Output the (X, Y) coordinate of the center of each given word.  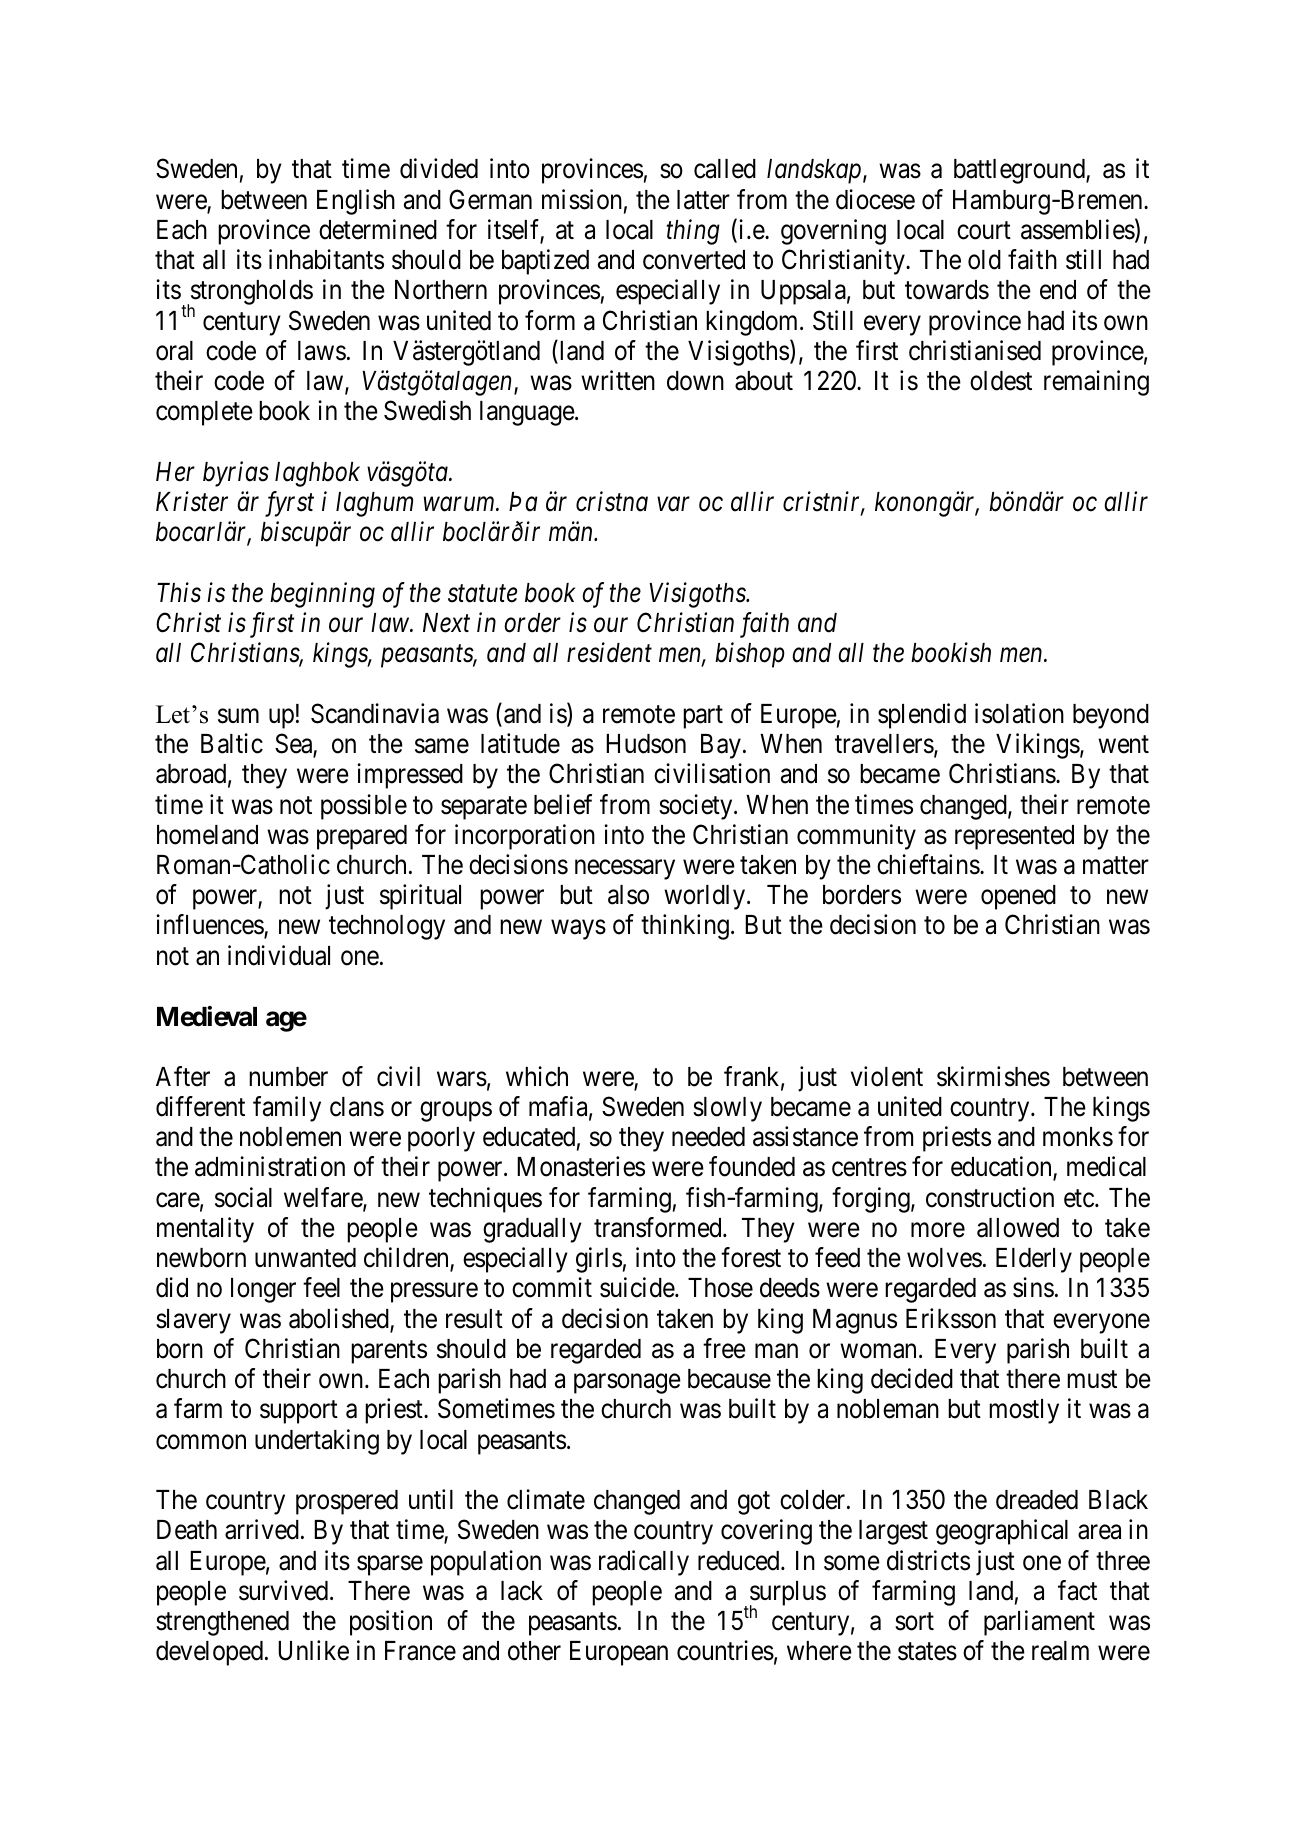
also (628, 895)
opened (1018, 897)
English (356, 202)
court (984, 231)
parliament (1039, 1623)
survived (285, 1590)
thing (693, 232)
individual (279, 955)
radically (644, 1563)
